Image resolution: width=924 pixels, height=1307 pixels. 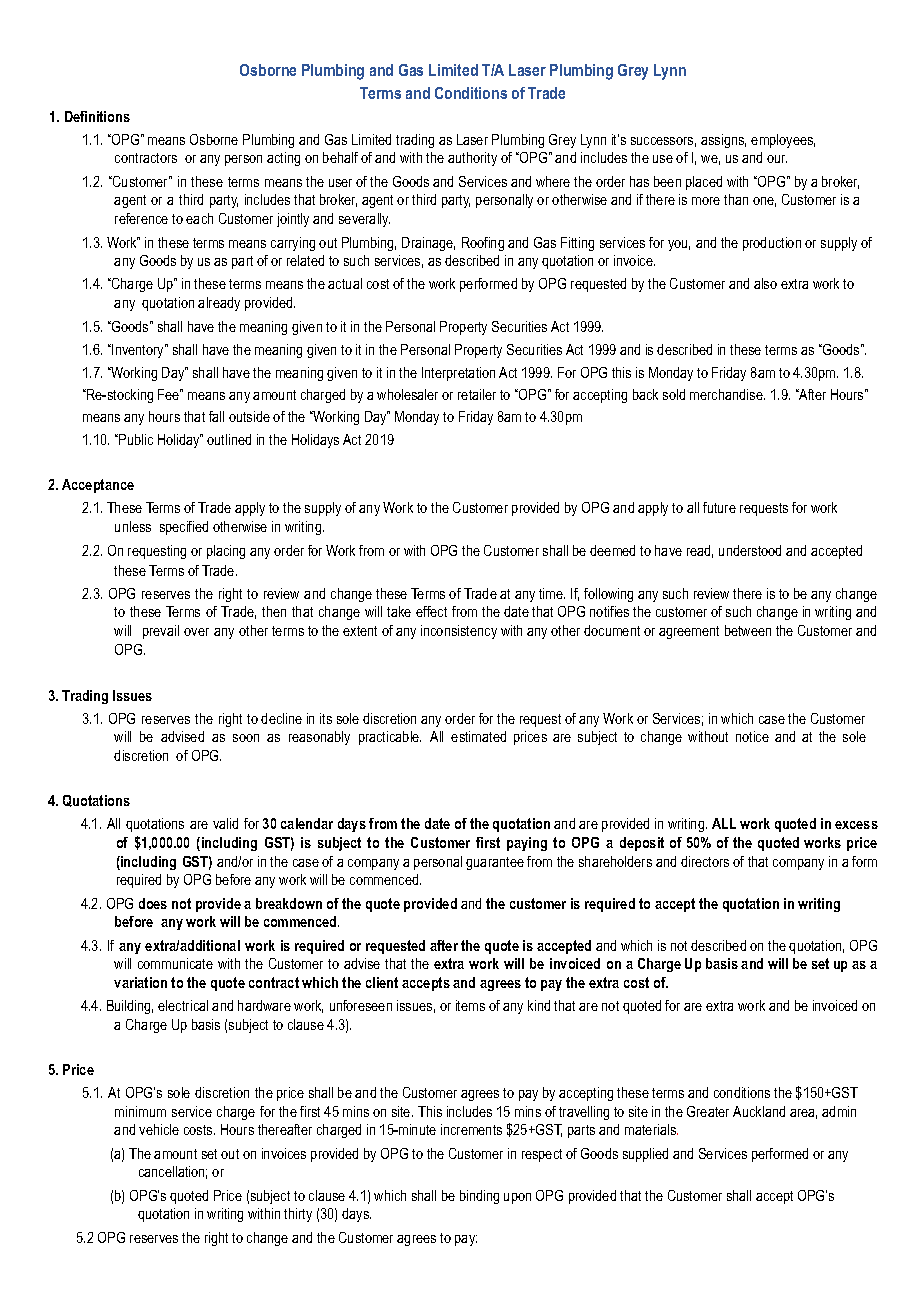 What do you see at coordinates (479, 1197) in the screenshot?
I see `binding` at bounding box center [479, 1197].
